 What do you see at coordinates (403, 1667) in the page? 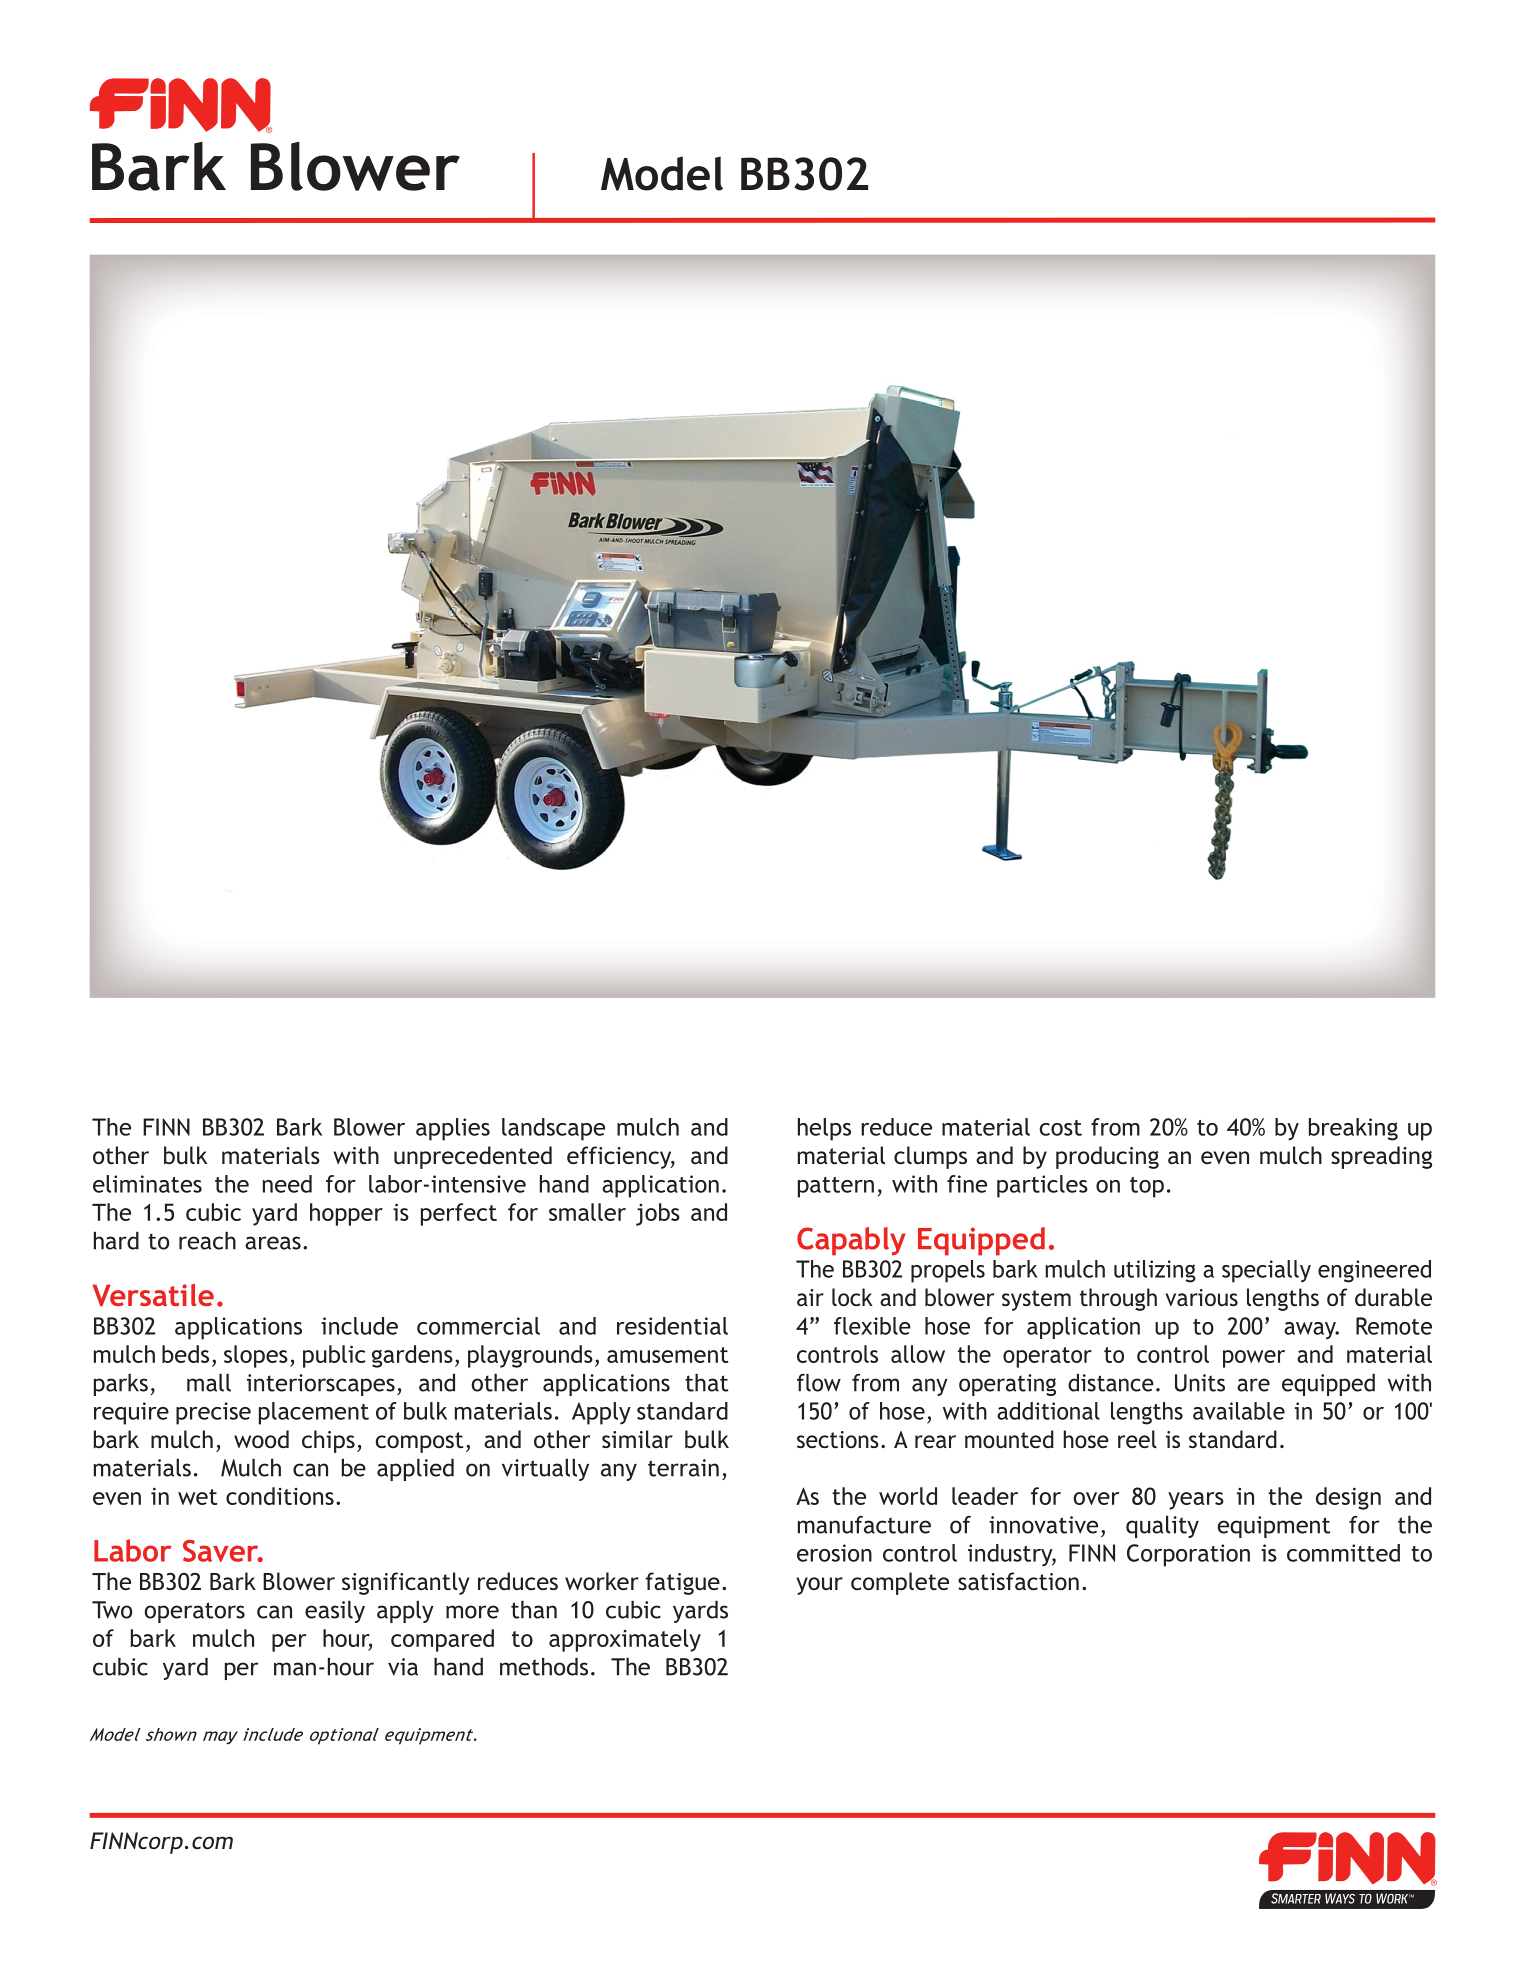
I see `via` at bounding box center [403, 1667].
